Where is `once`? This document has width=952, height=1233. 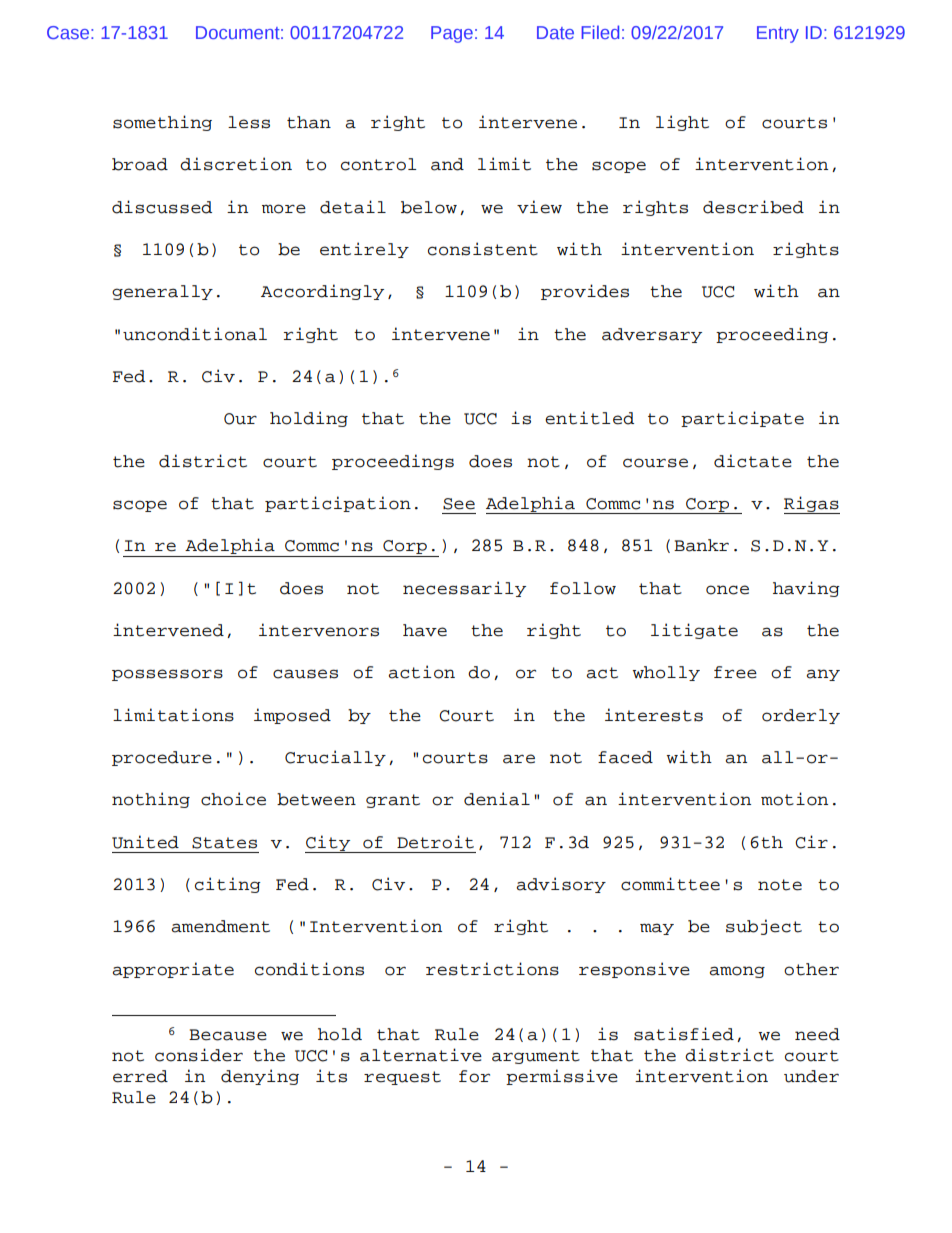
once is located at coordinates (727, 590).
